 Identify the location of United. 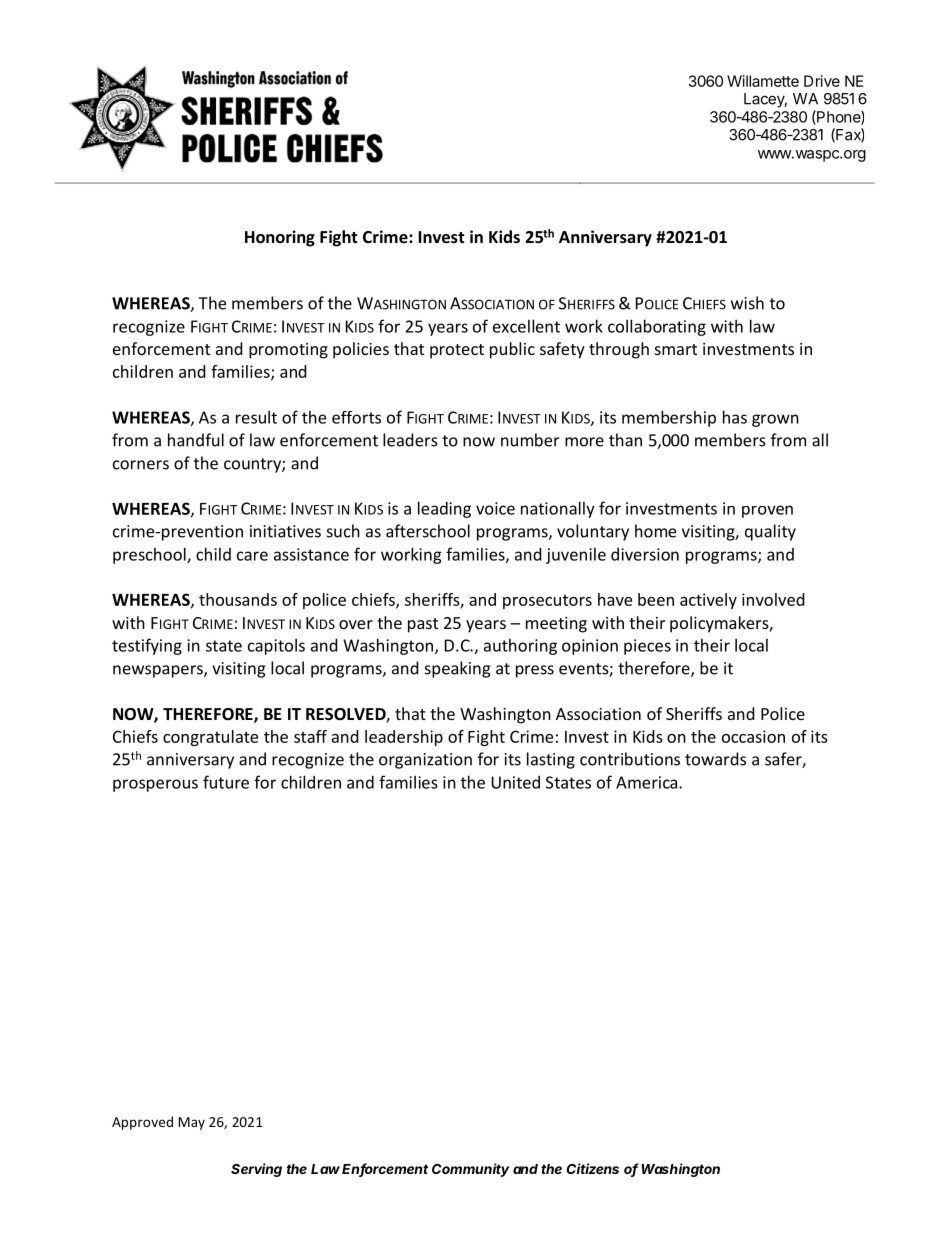
(516, 782).
